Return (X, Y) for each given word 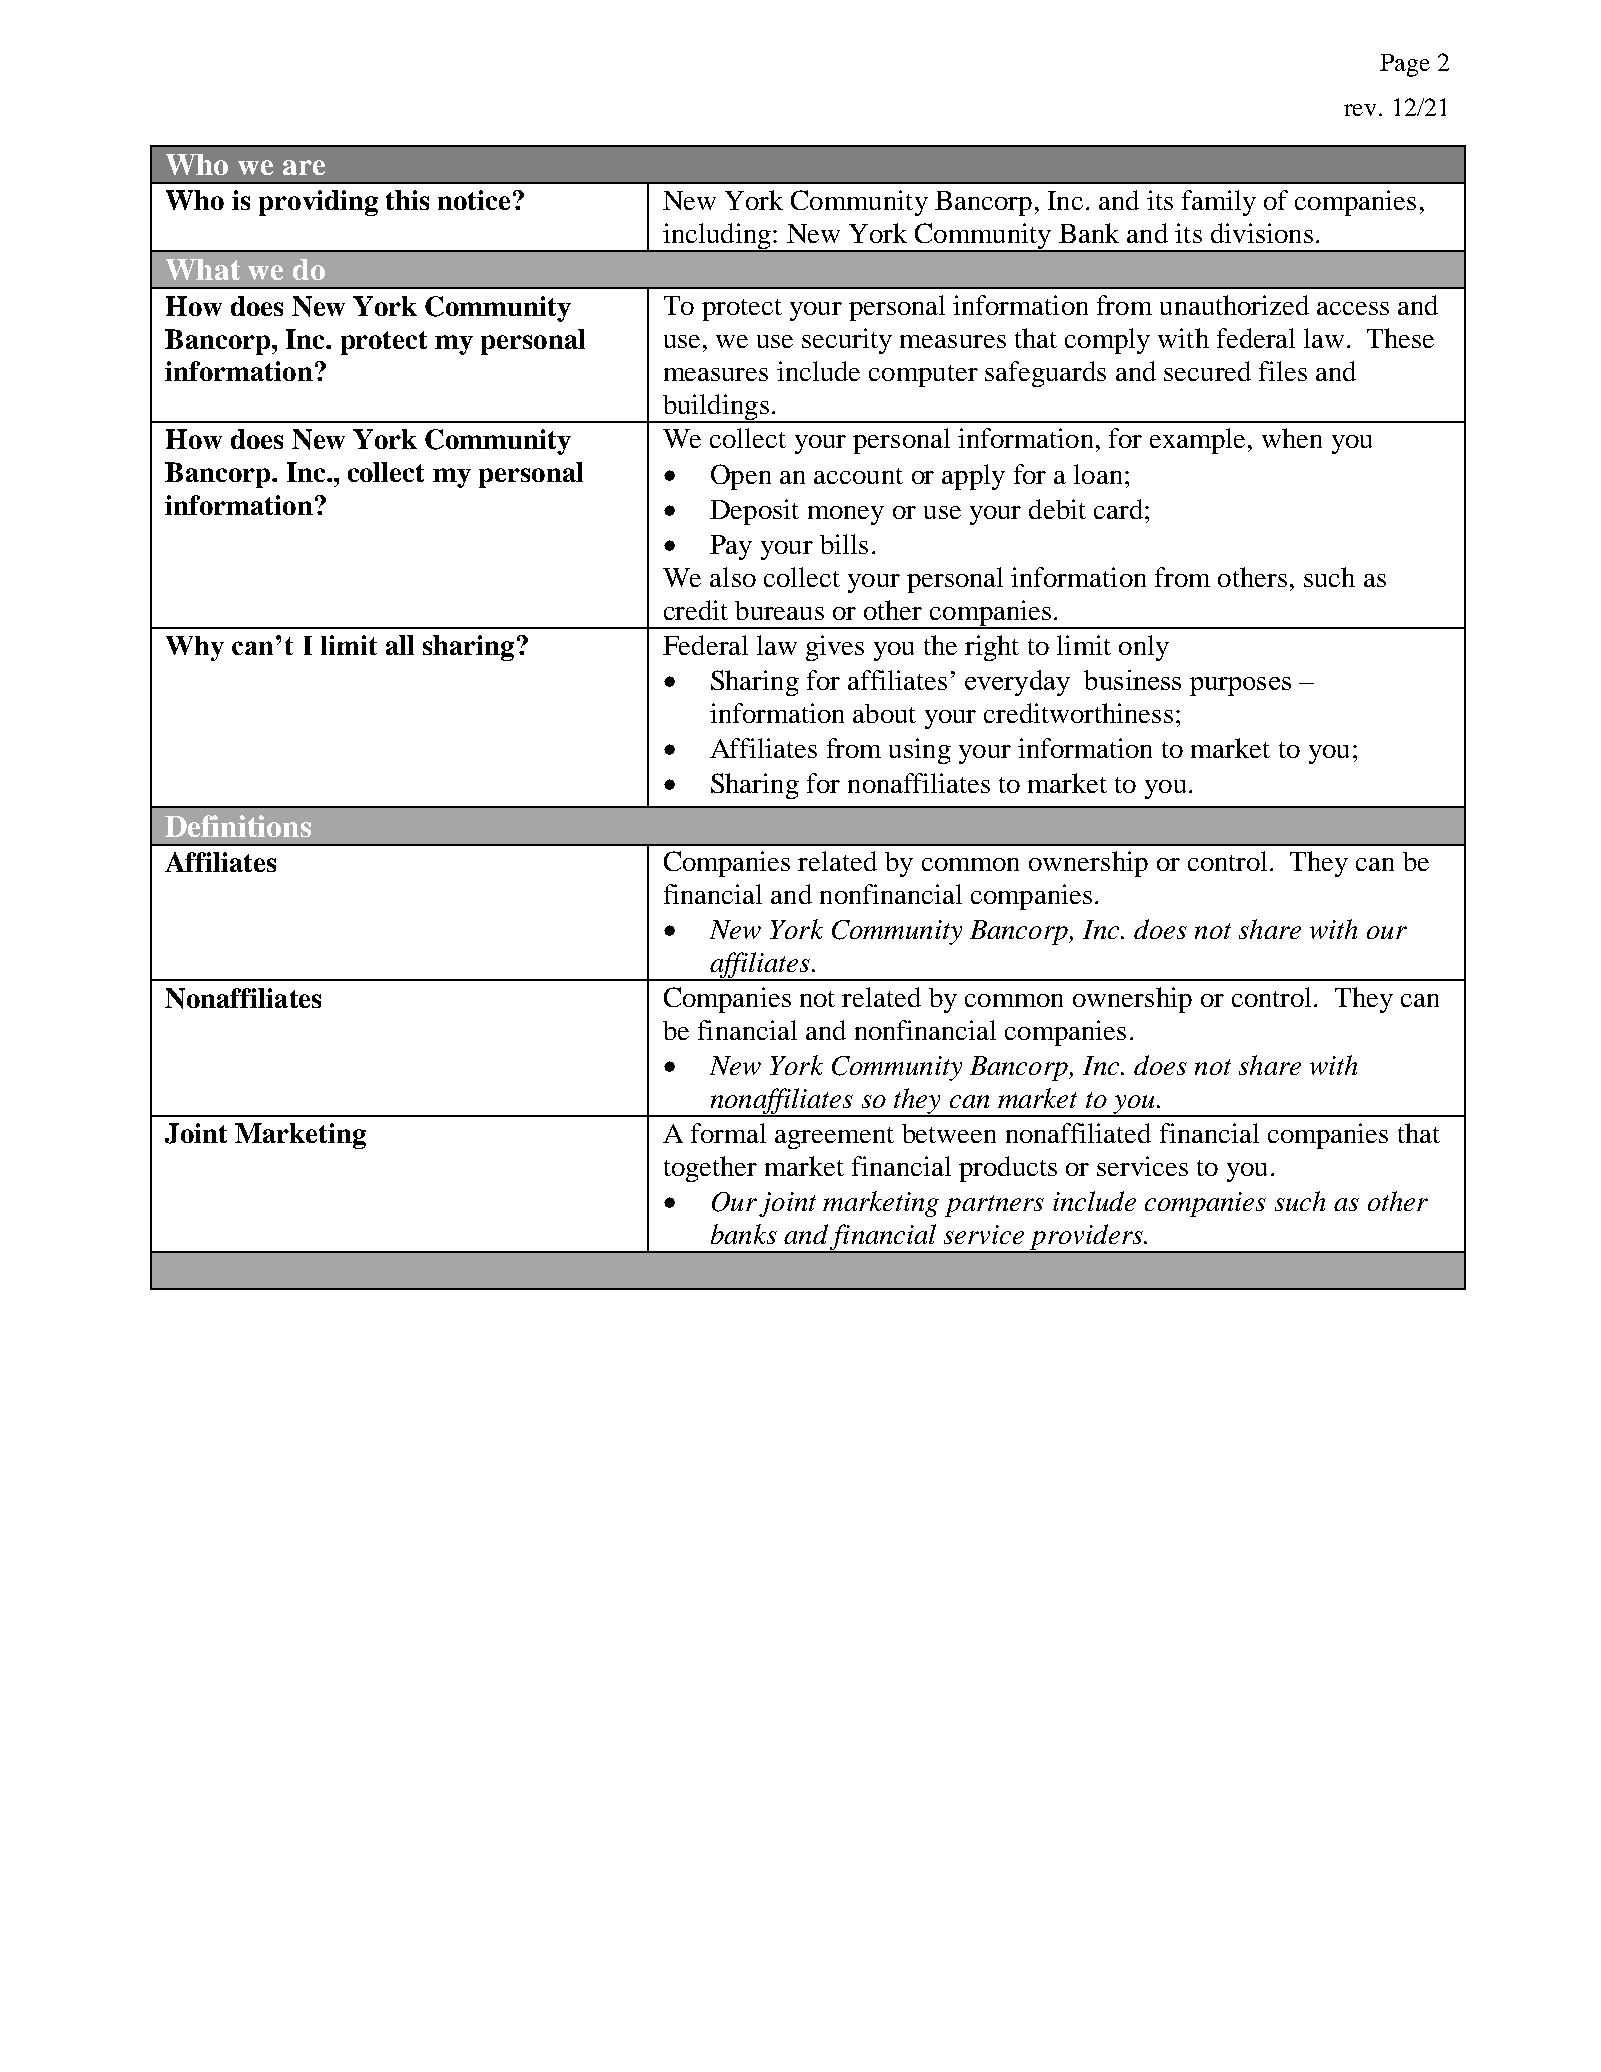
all (400, 645)
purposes (1240, 686)
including (716, 237)
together (710, 1169)
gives (835, 648)
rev (1360, 110)
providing (318, 203)
